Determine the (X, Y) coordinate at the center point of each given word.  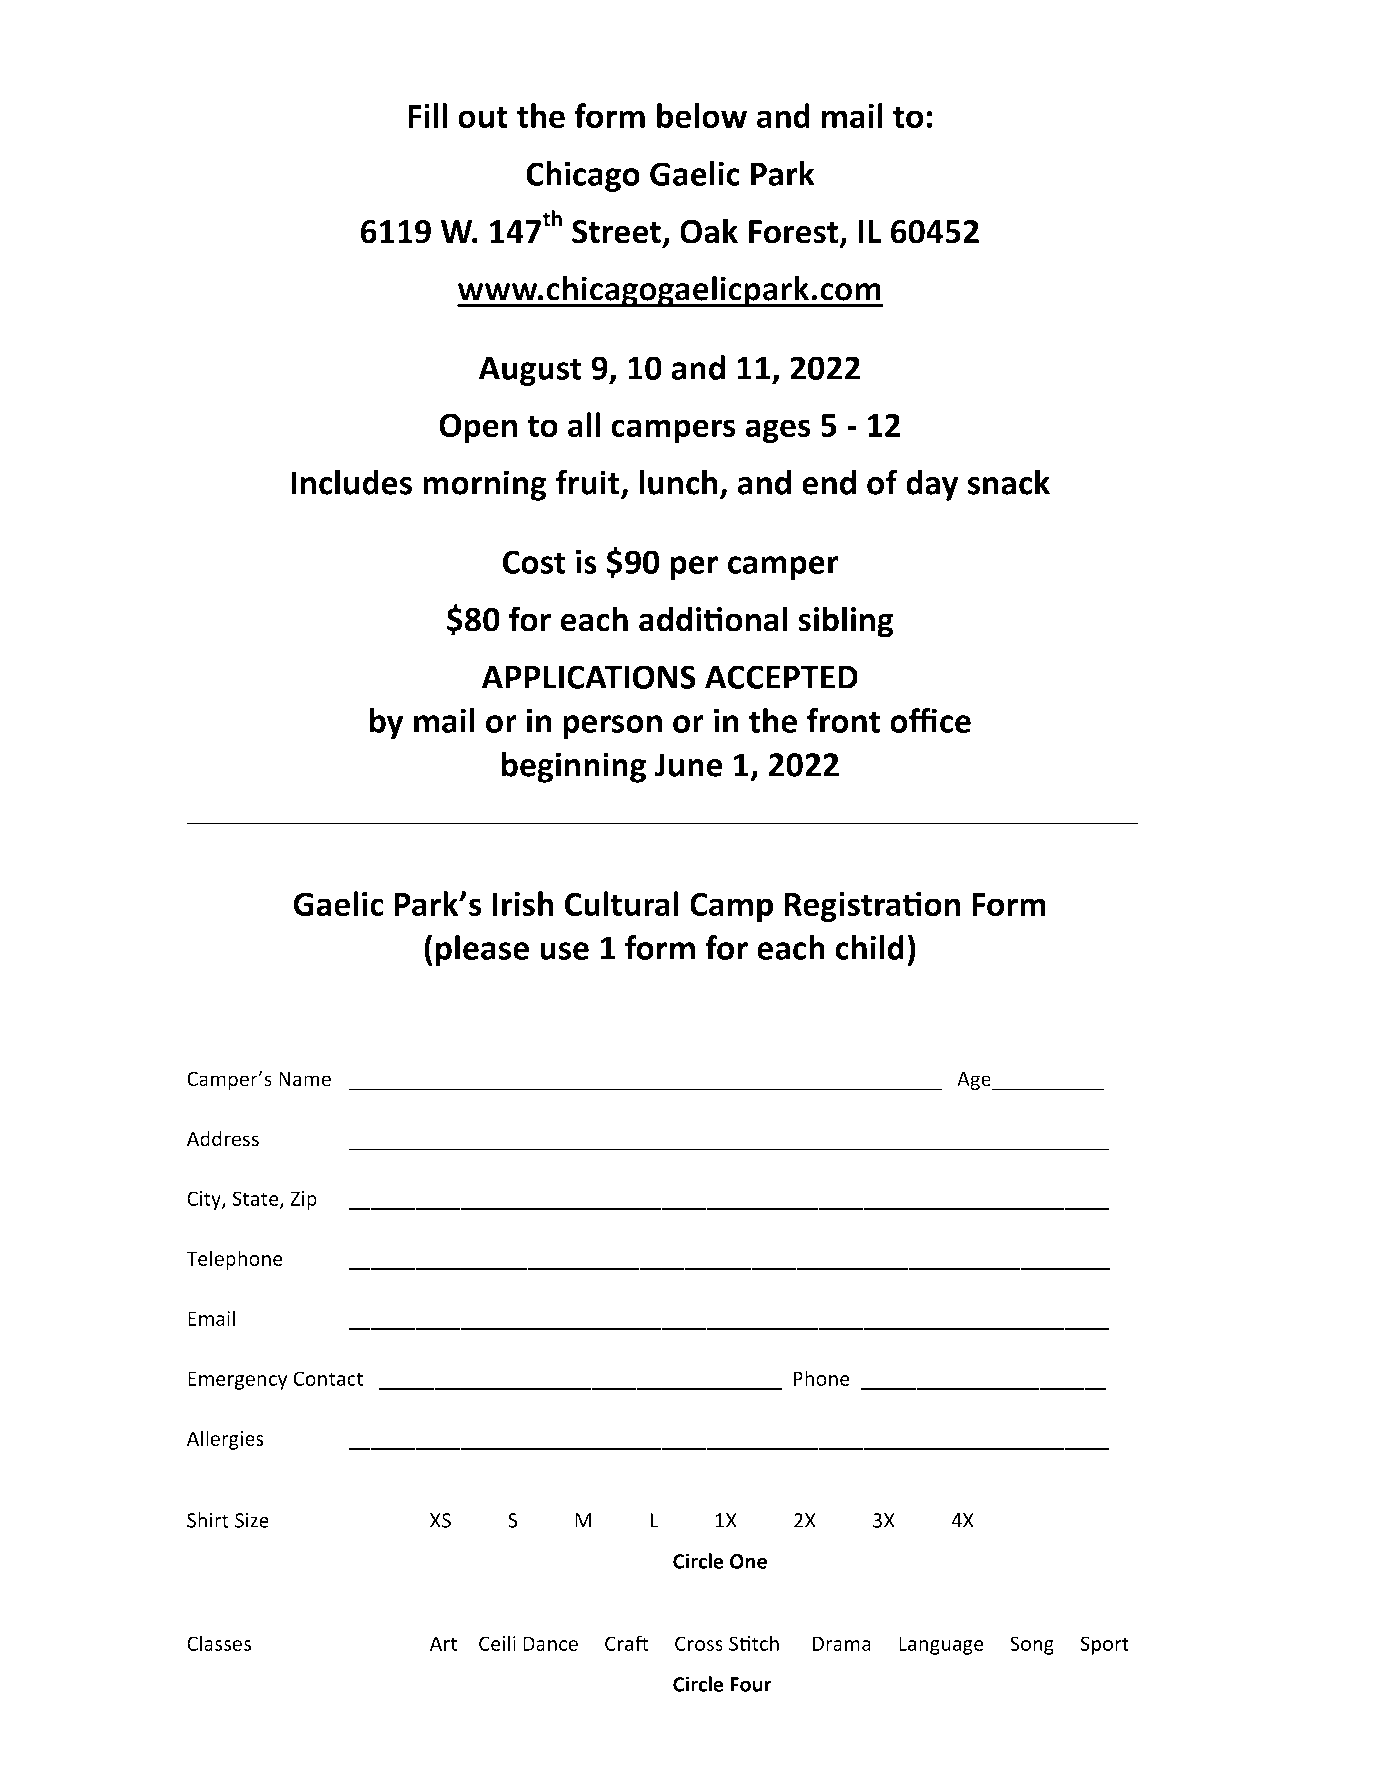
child (869, 947)
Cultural (622, 904)
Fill (427, 115)
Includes (351, 482)
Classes (219, 1643)
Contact (328, 1378)
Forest (795, 233)
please (482, 950)
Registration (872, 907)
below (702, 116)
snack (1009, 482)
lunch (678, 482)
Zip (303, 1200)
